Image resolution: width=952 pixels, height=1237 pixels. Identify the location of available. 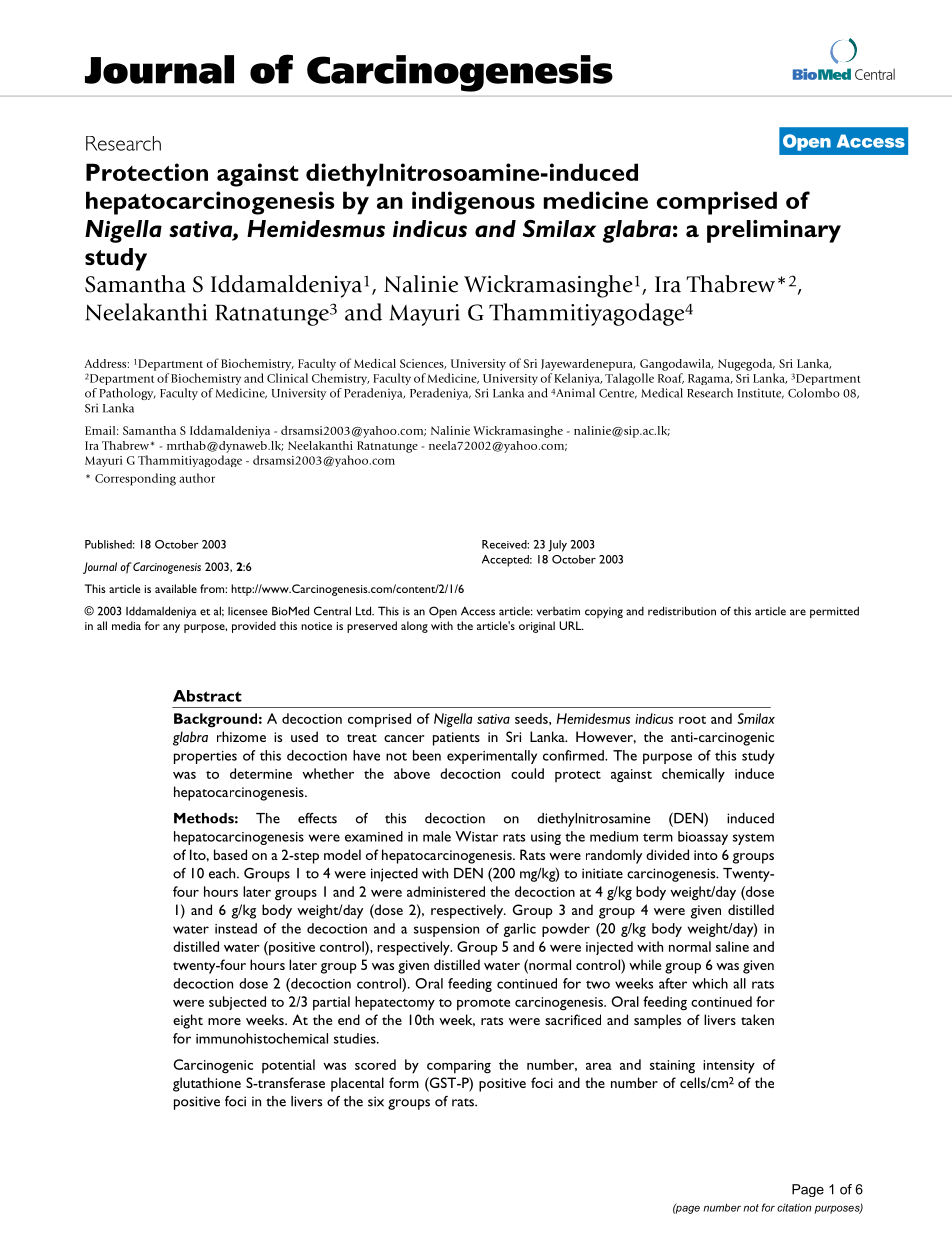
(176, 588).
